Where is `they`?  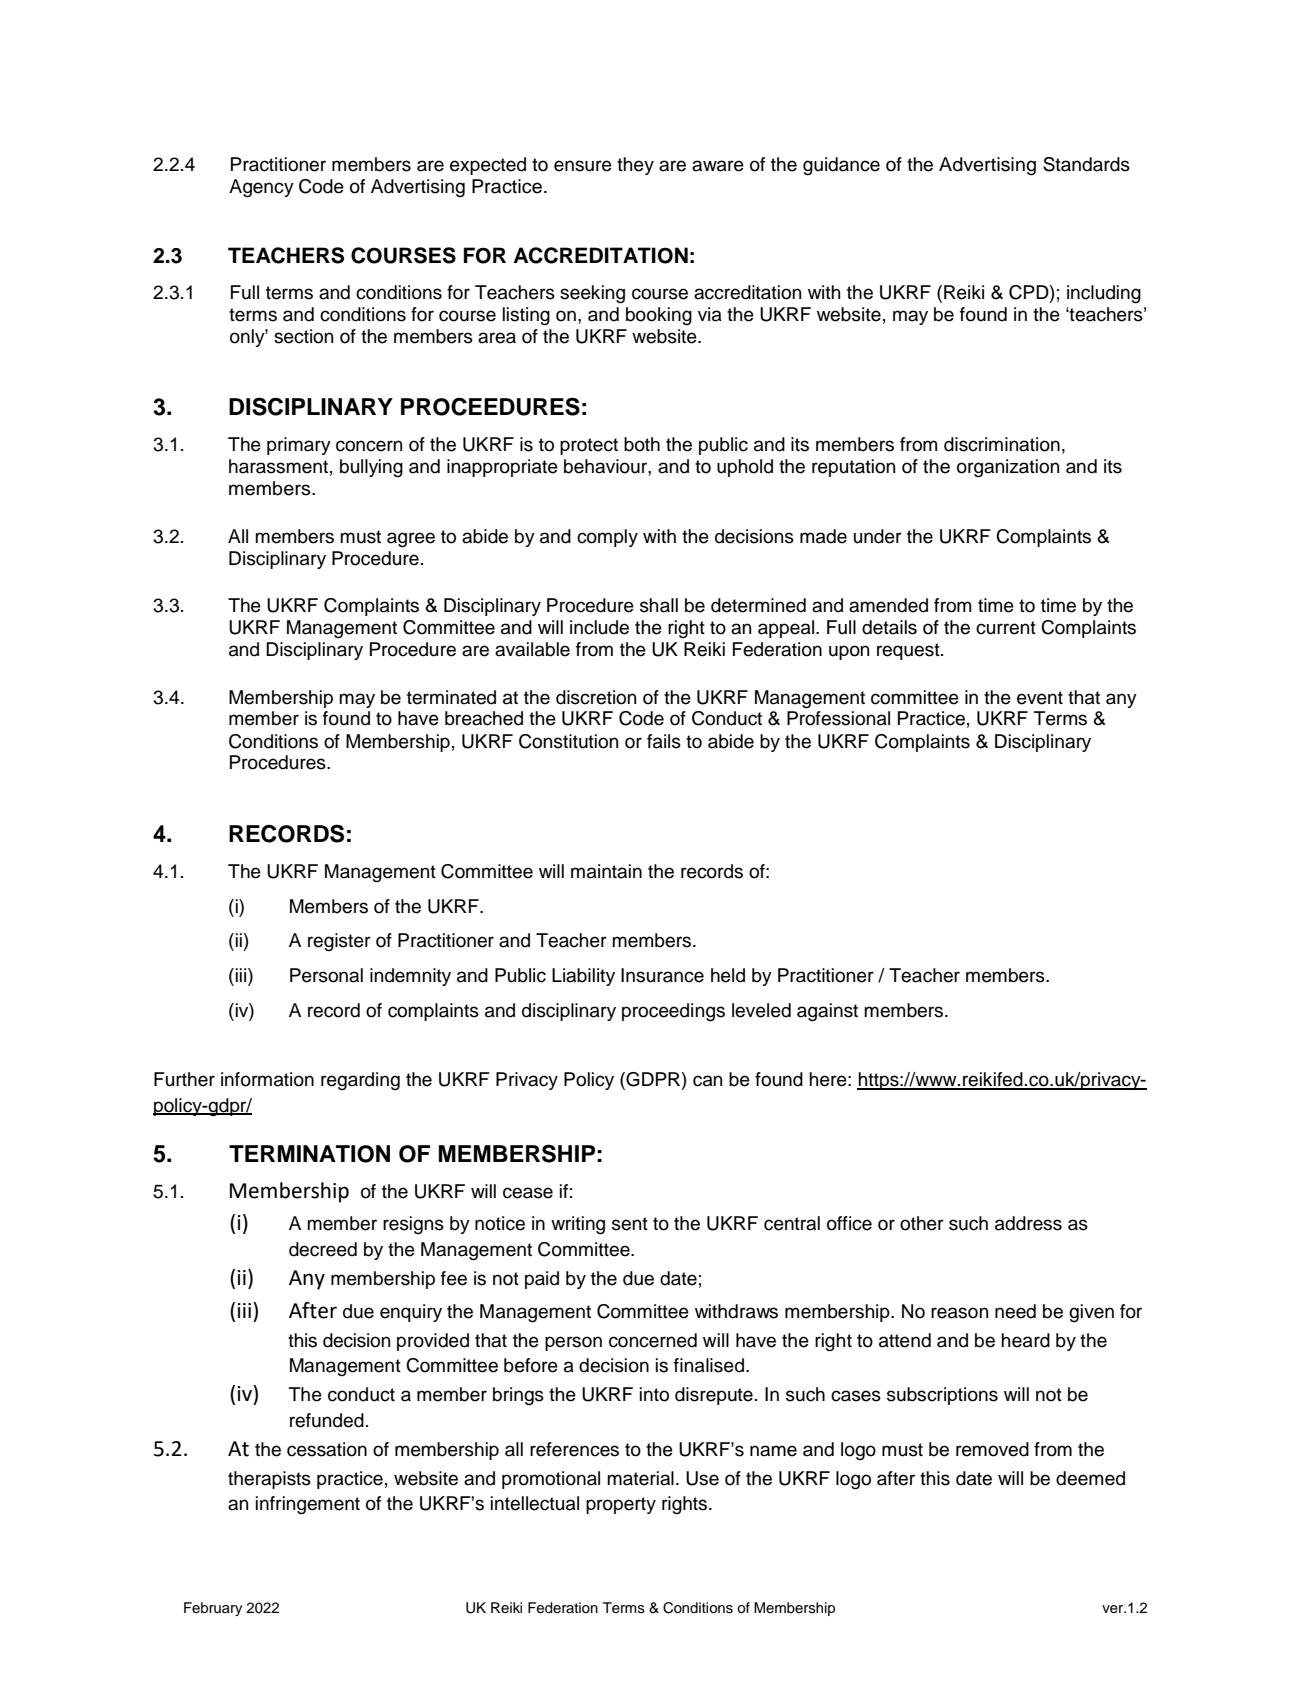 they is located at coordinates (635, 166).
